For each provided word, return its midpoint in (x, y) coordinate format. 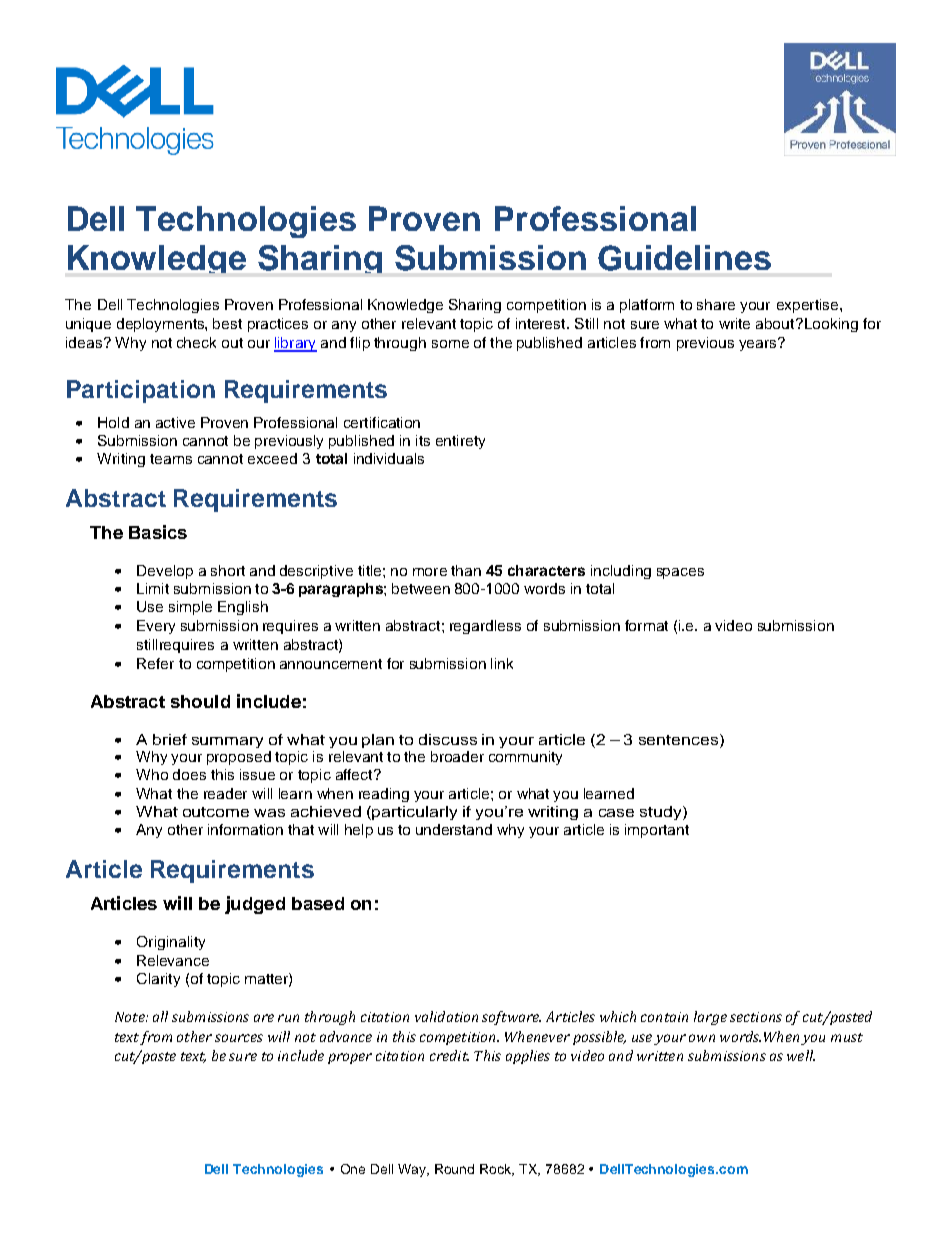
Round (454, 1169)
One (353, 1169)
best (227, 323)
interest (542, 323)
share (716, 304)
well (801, 1055)
